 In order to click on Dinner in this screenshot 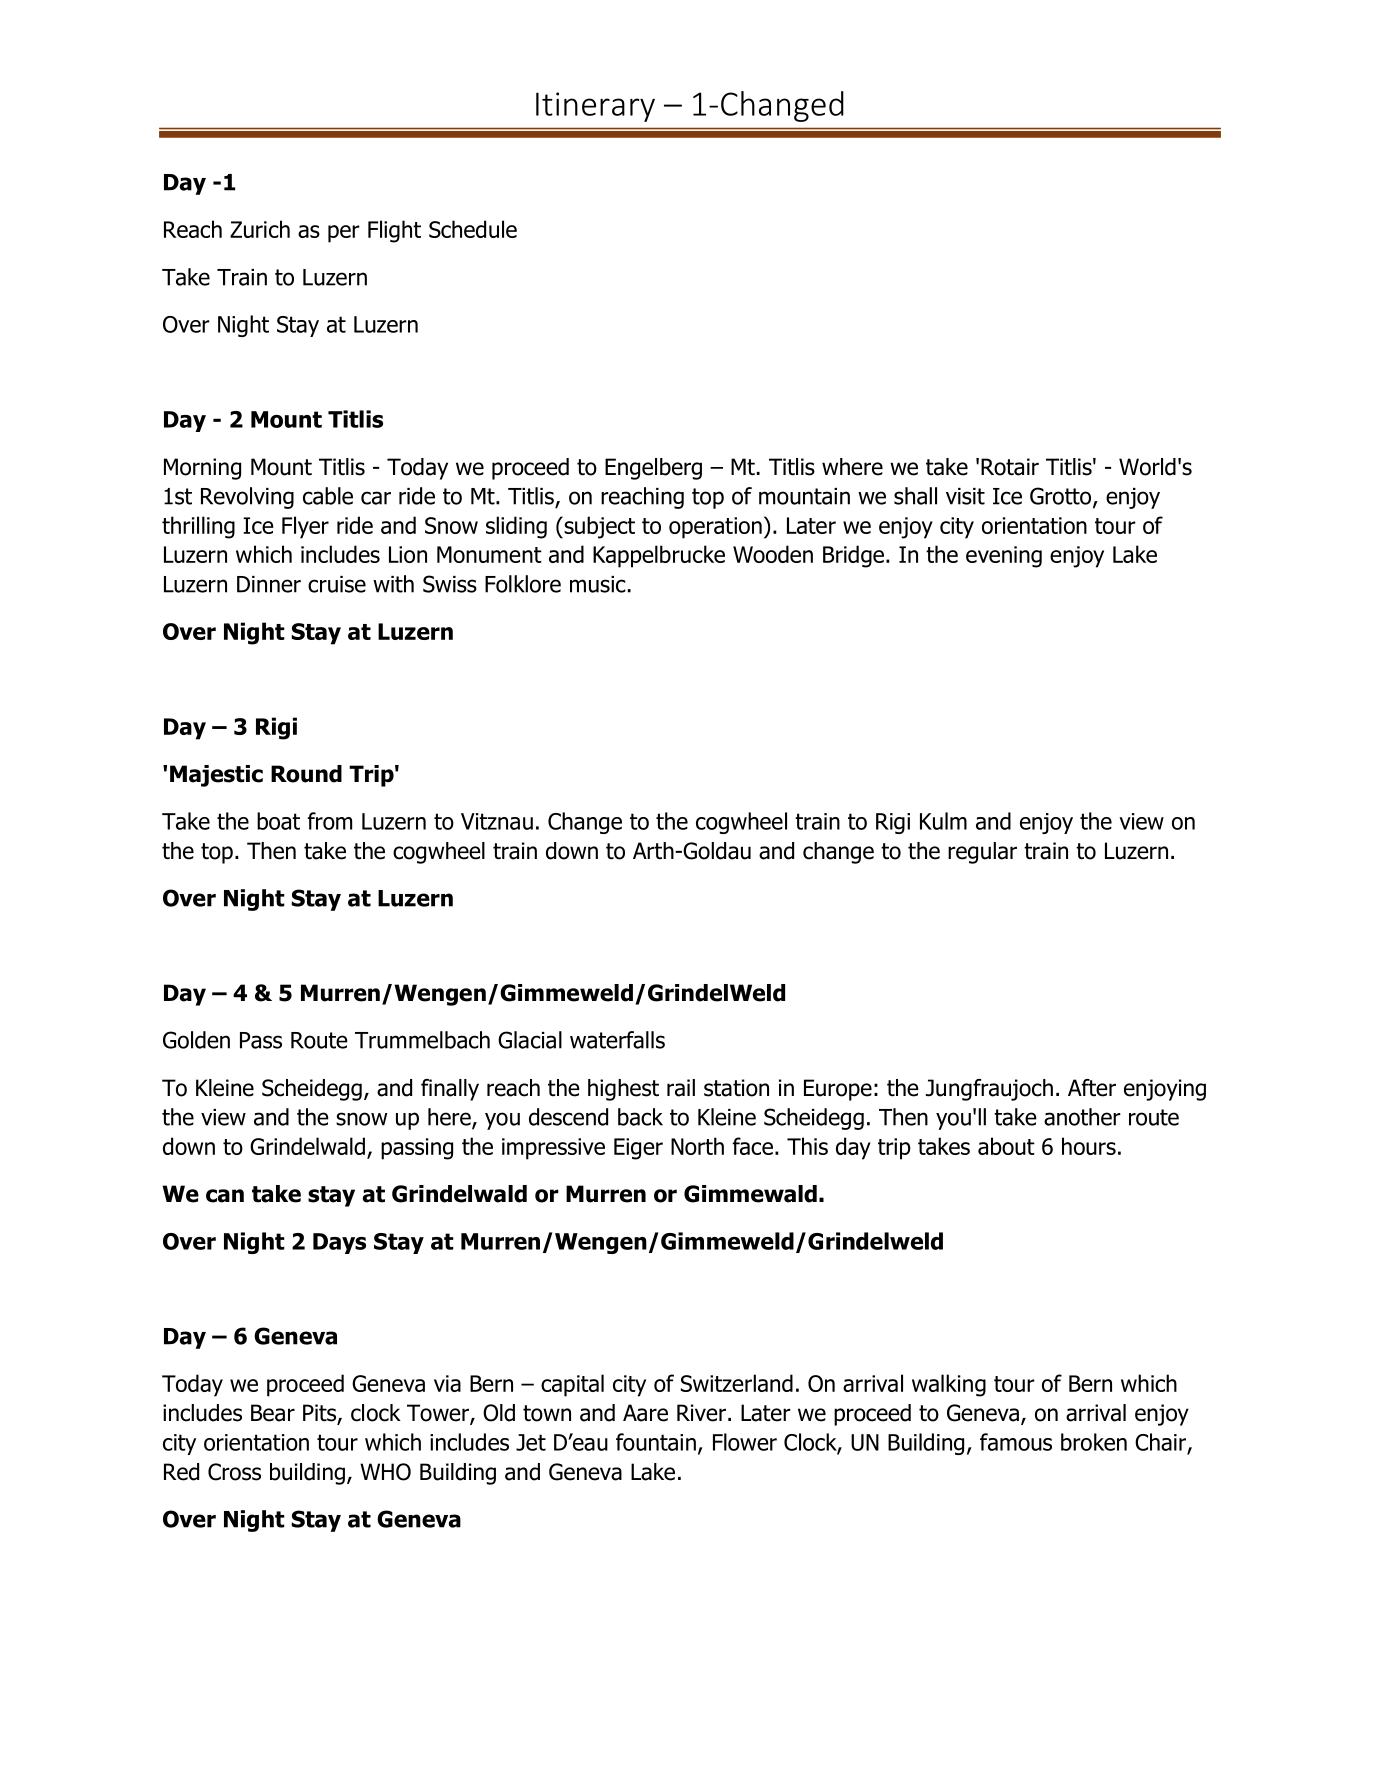, I will do `click(269, 584)`.
